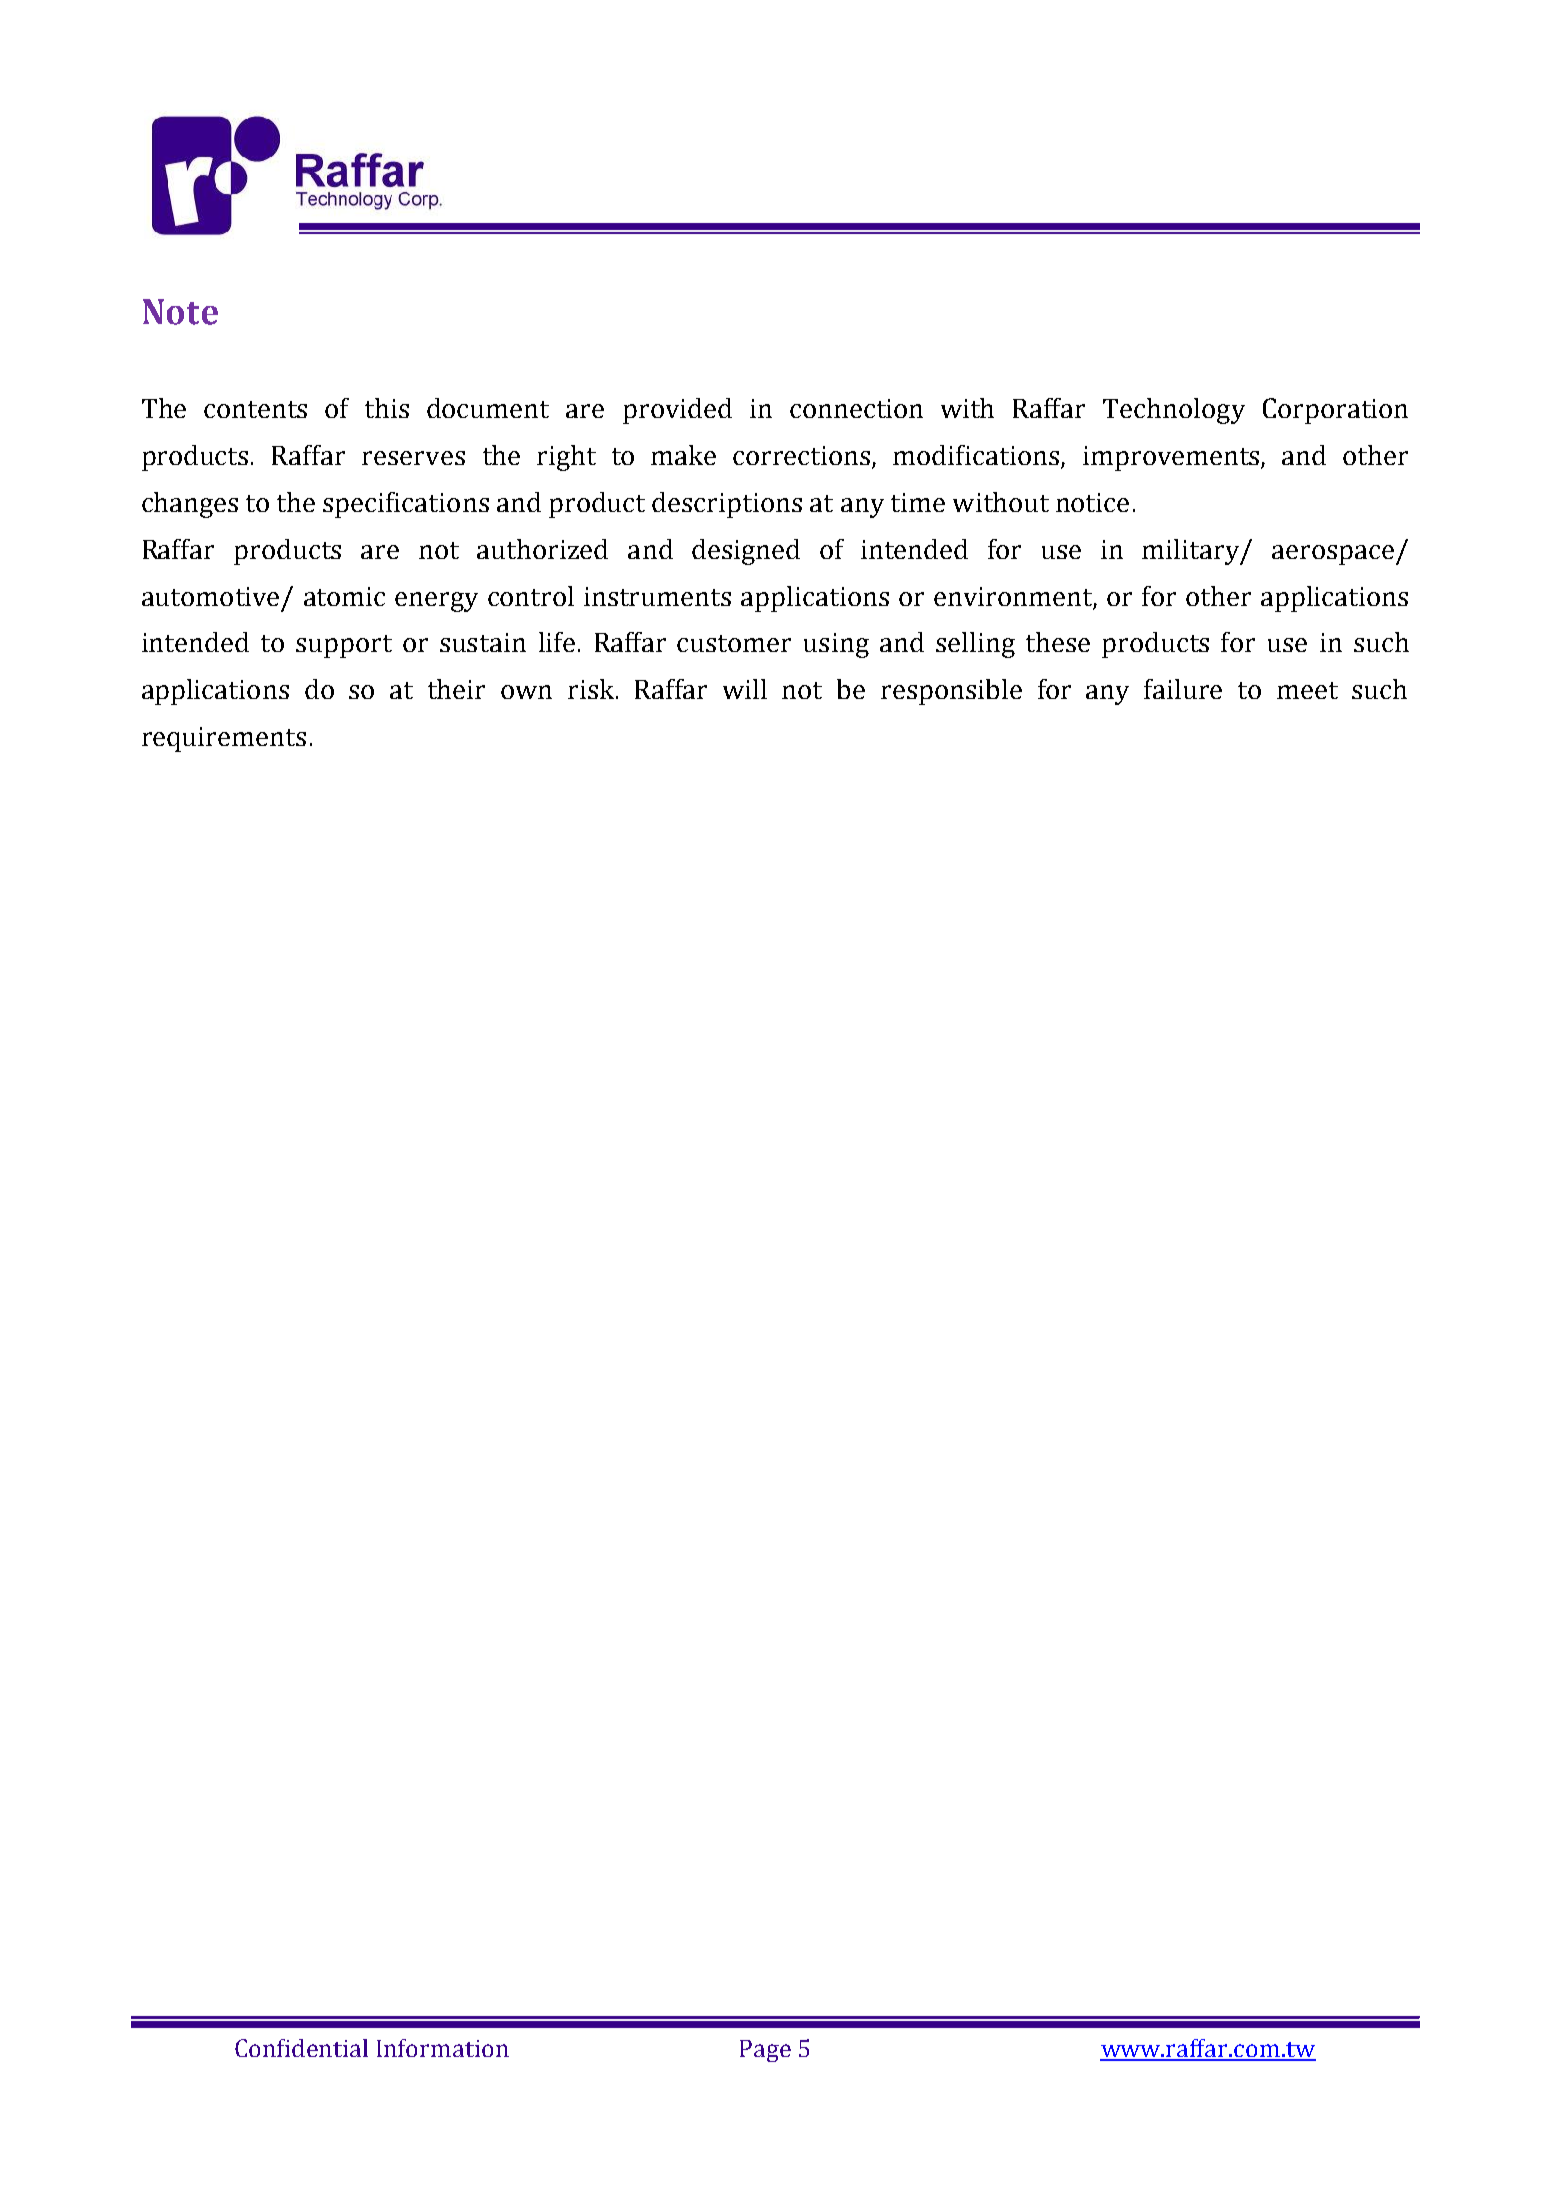  I want to click on risk, so click(592, 689).
